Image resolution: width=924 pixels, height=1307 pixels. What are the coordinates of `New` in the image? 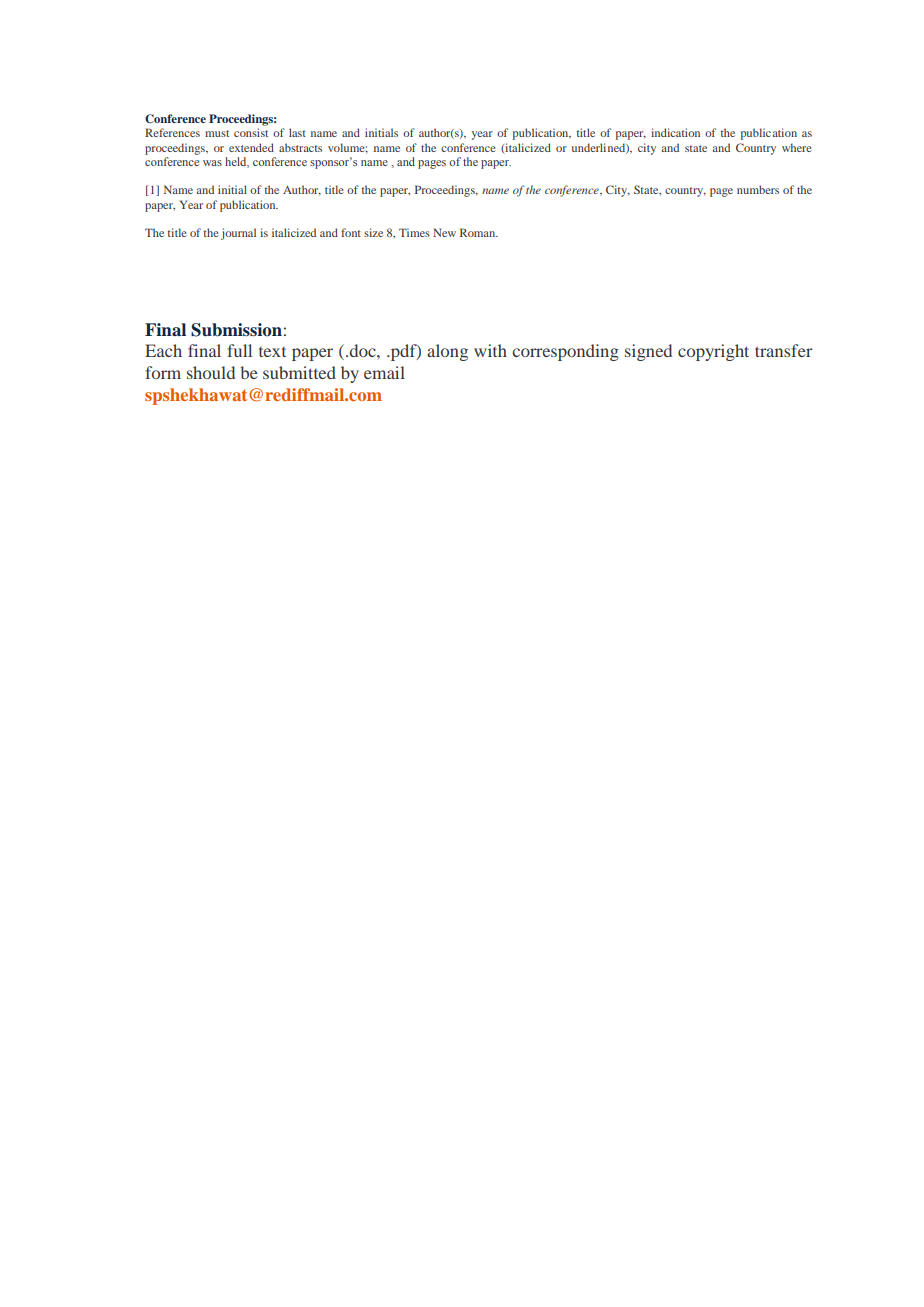 It's located at (444, 232).
